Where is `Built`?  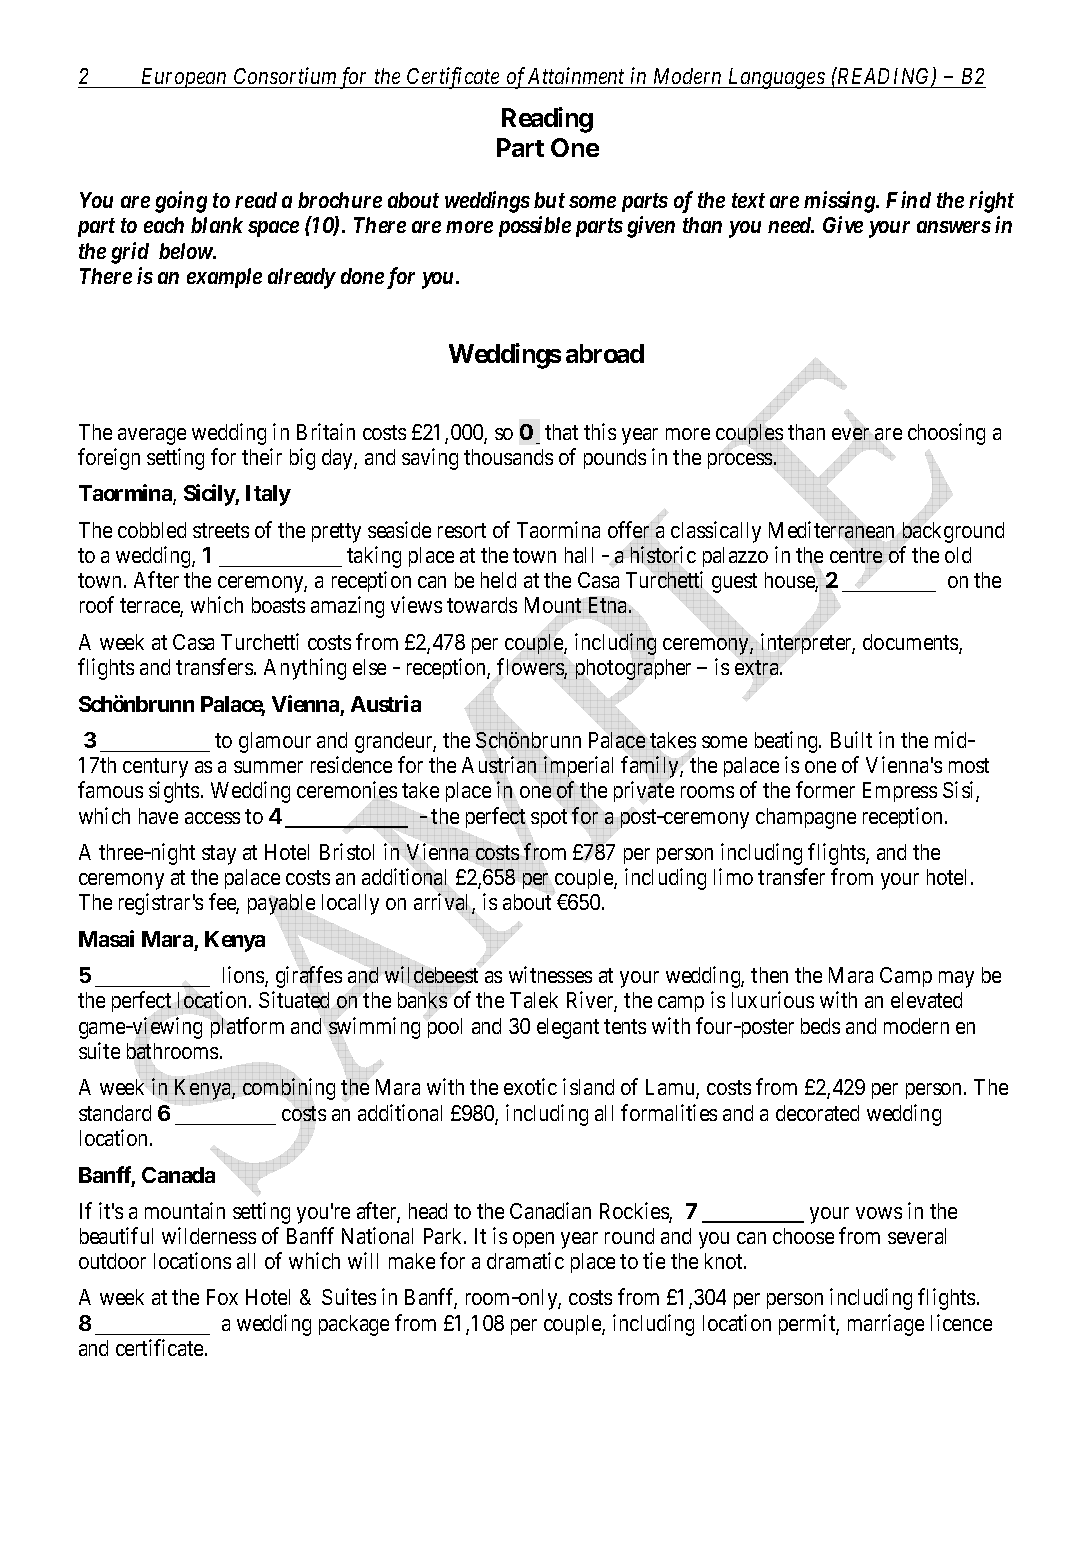
Built is located at coordinates (851, 739).
